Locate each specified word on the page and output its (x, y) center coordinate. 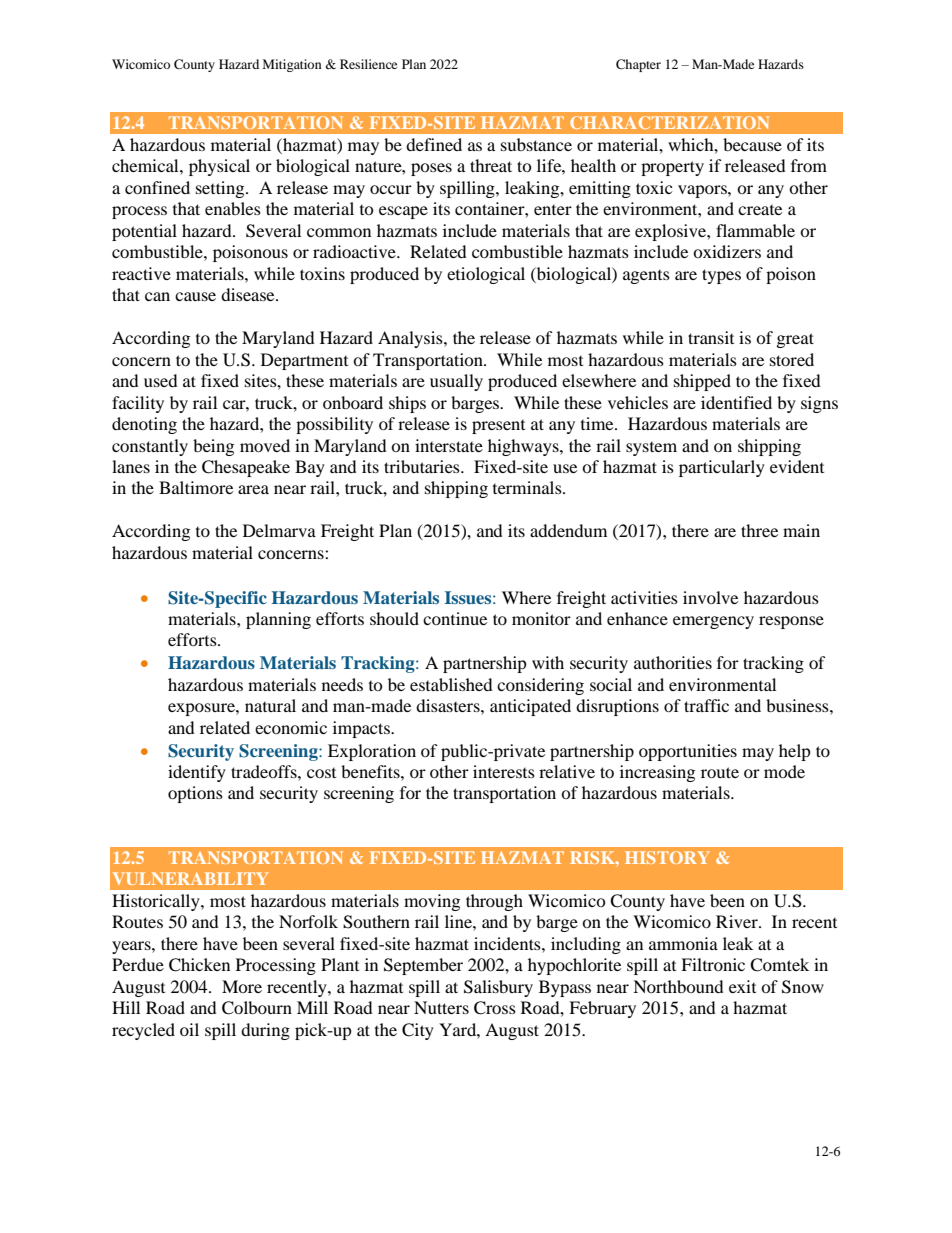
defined (434, 144)
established (451, 684)
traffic (706, 705)
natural (270, 705)
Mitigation (292, 65)
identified (736, 402)
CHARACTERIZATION (669, 122)
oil (189, 1029)
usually (456, 382)
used (161, 380)
